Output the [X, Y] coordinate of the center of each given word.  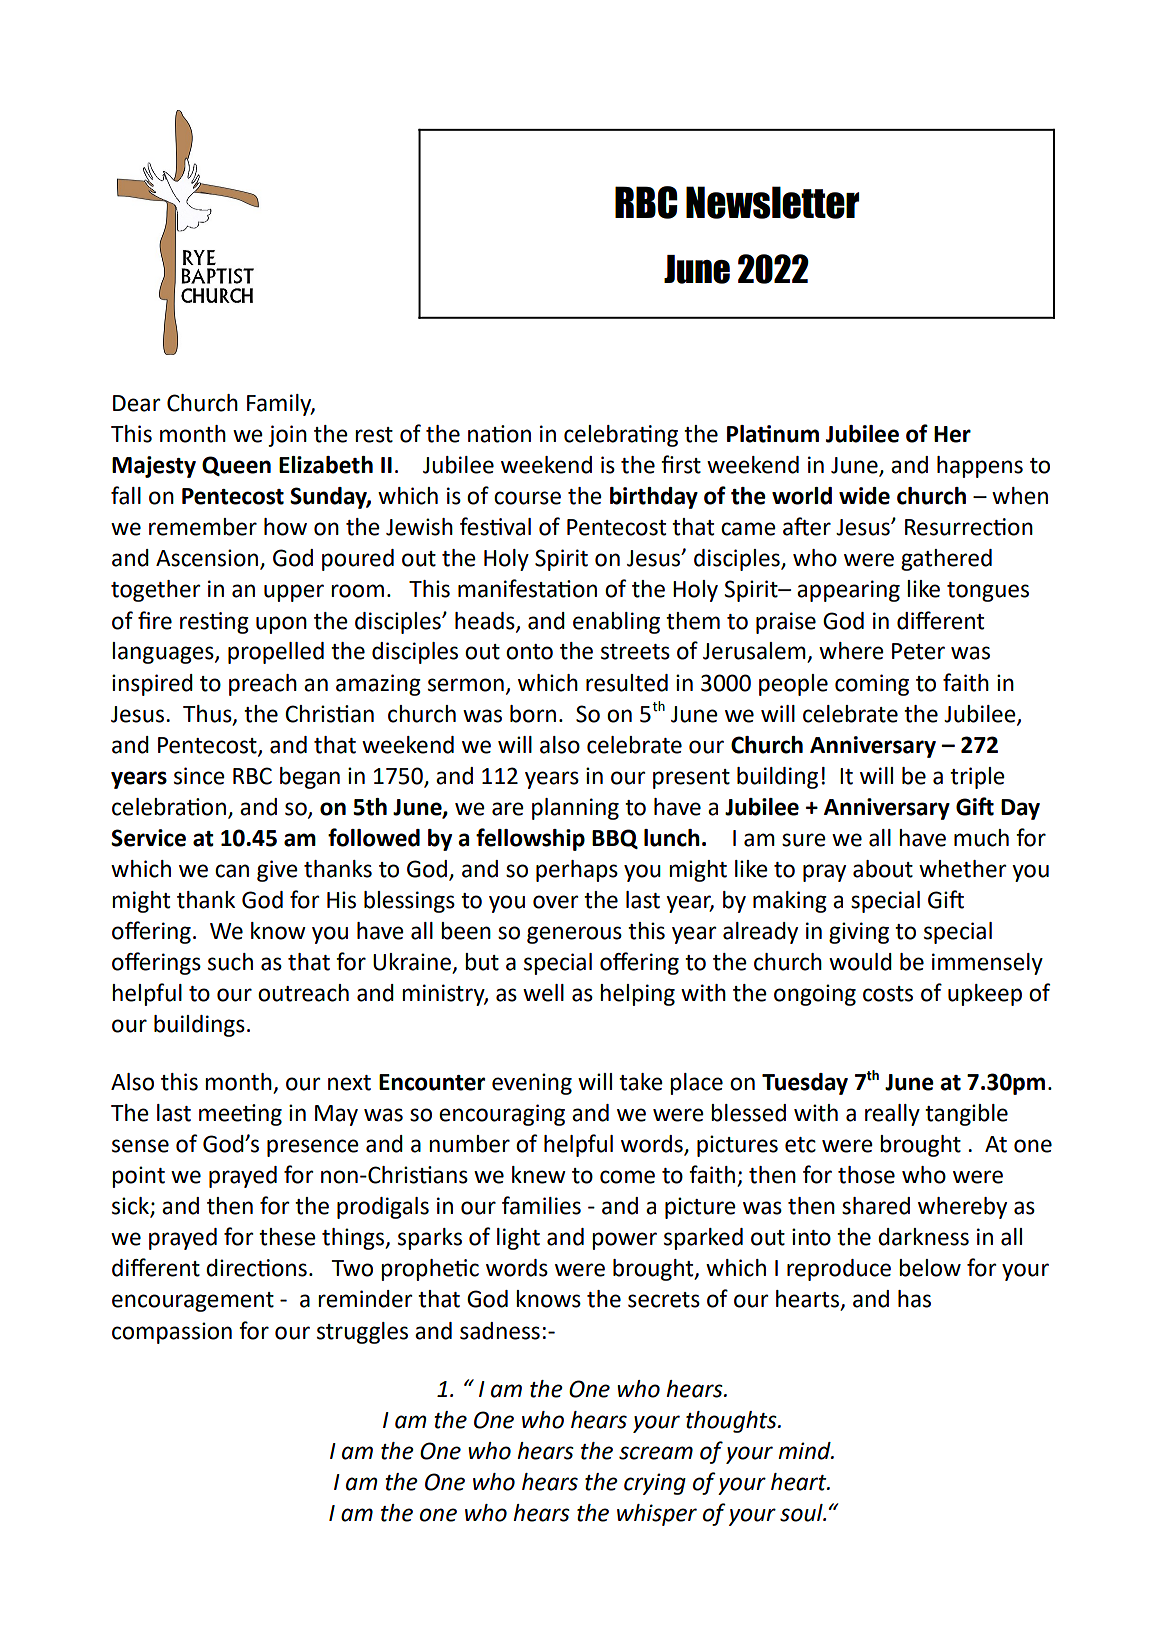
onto [529, 652]
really [892, 1115]
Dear [137, 403]
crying [655, 1484]
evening [532, 1084]
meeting [240, 1115]
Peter [918, 651]
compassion [172, 1333]
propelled [276, 653]
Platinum [773, 434]
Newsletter [772, 202]
